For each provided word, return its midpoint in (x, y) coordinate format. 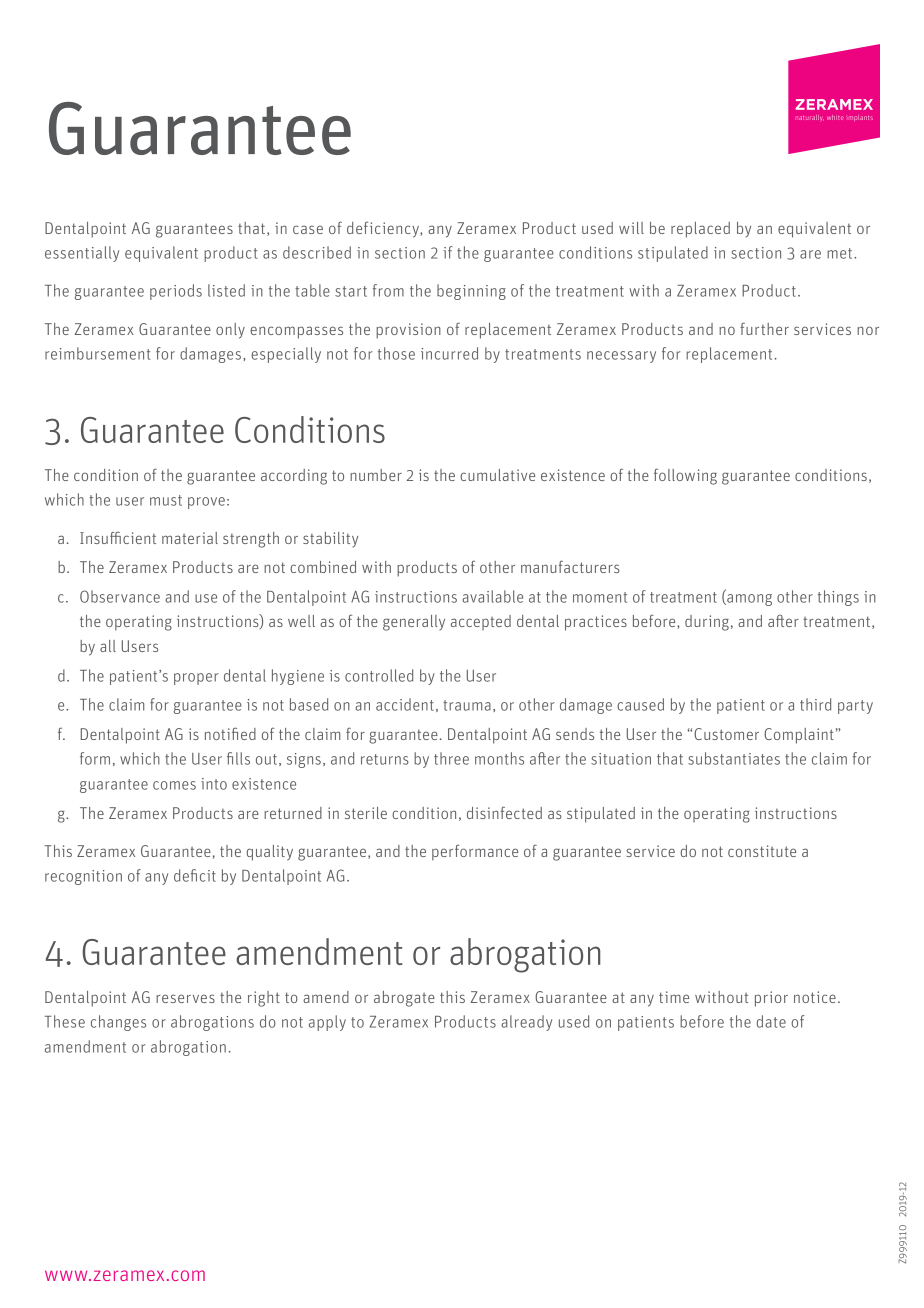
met (841, 253)
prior (771, 999)
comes (174, 785)
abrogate (404, 999)
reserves (185, 998)
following (685, 476)
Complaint (799, 736)
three (451, 758)
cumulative (497, 475)
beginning (471, 292)
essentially (82, 254)
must (166, 500)
